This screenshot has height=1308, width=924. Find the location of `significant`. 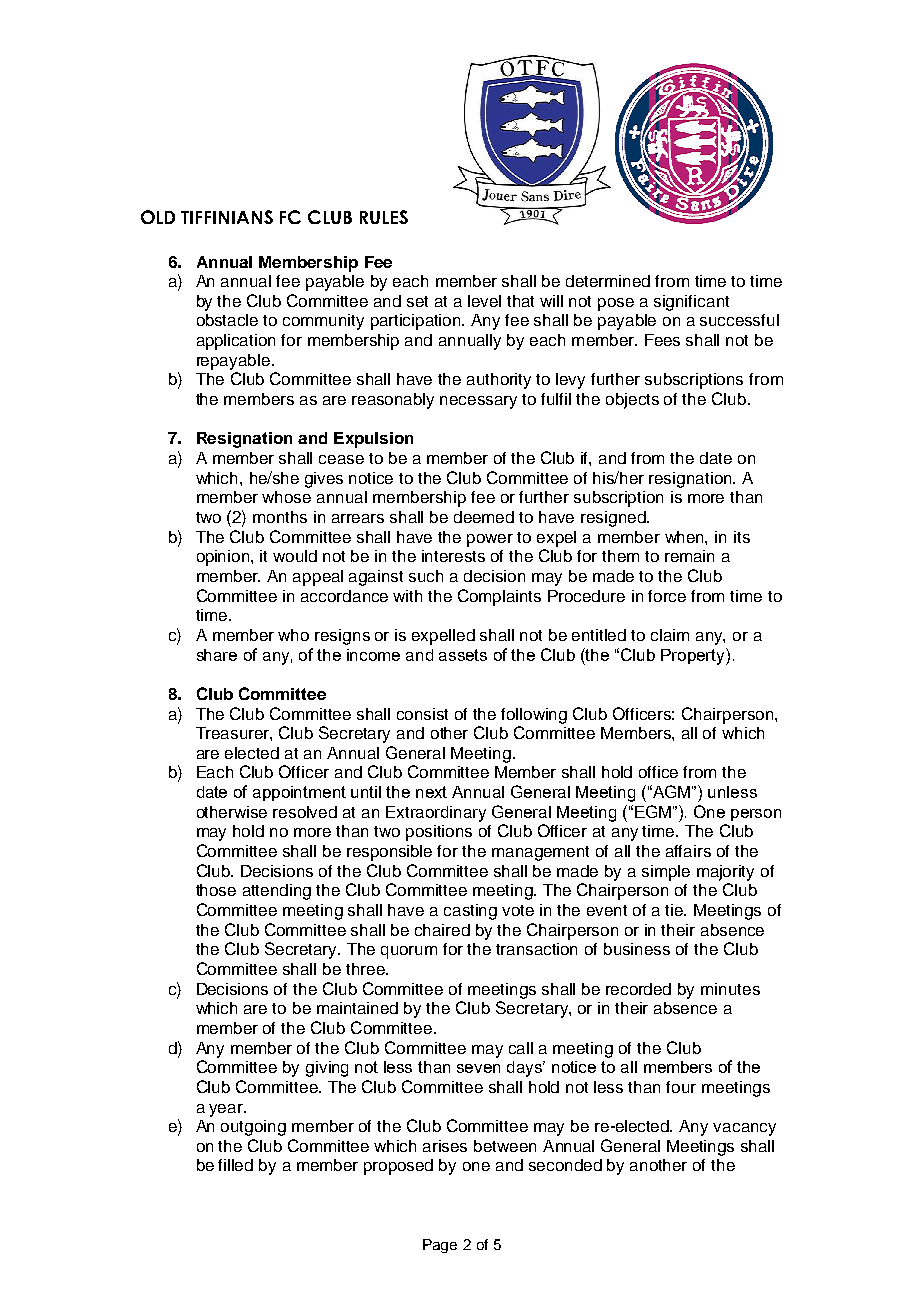

significant is located at coordinates (691, 303).
